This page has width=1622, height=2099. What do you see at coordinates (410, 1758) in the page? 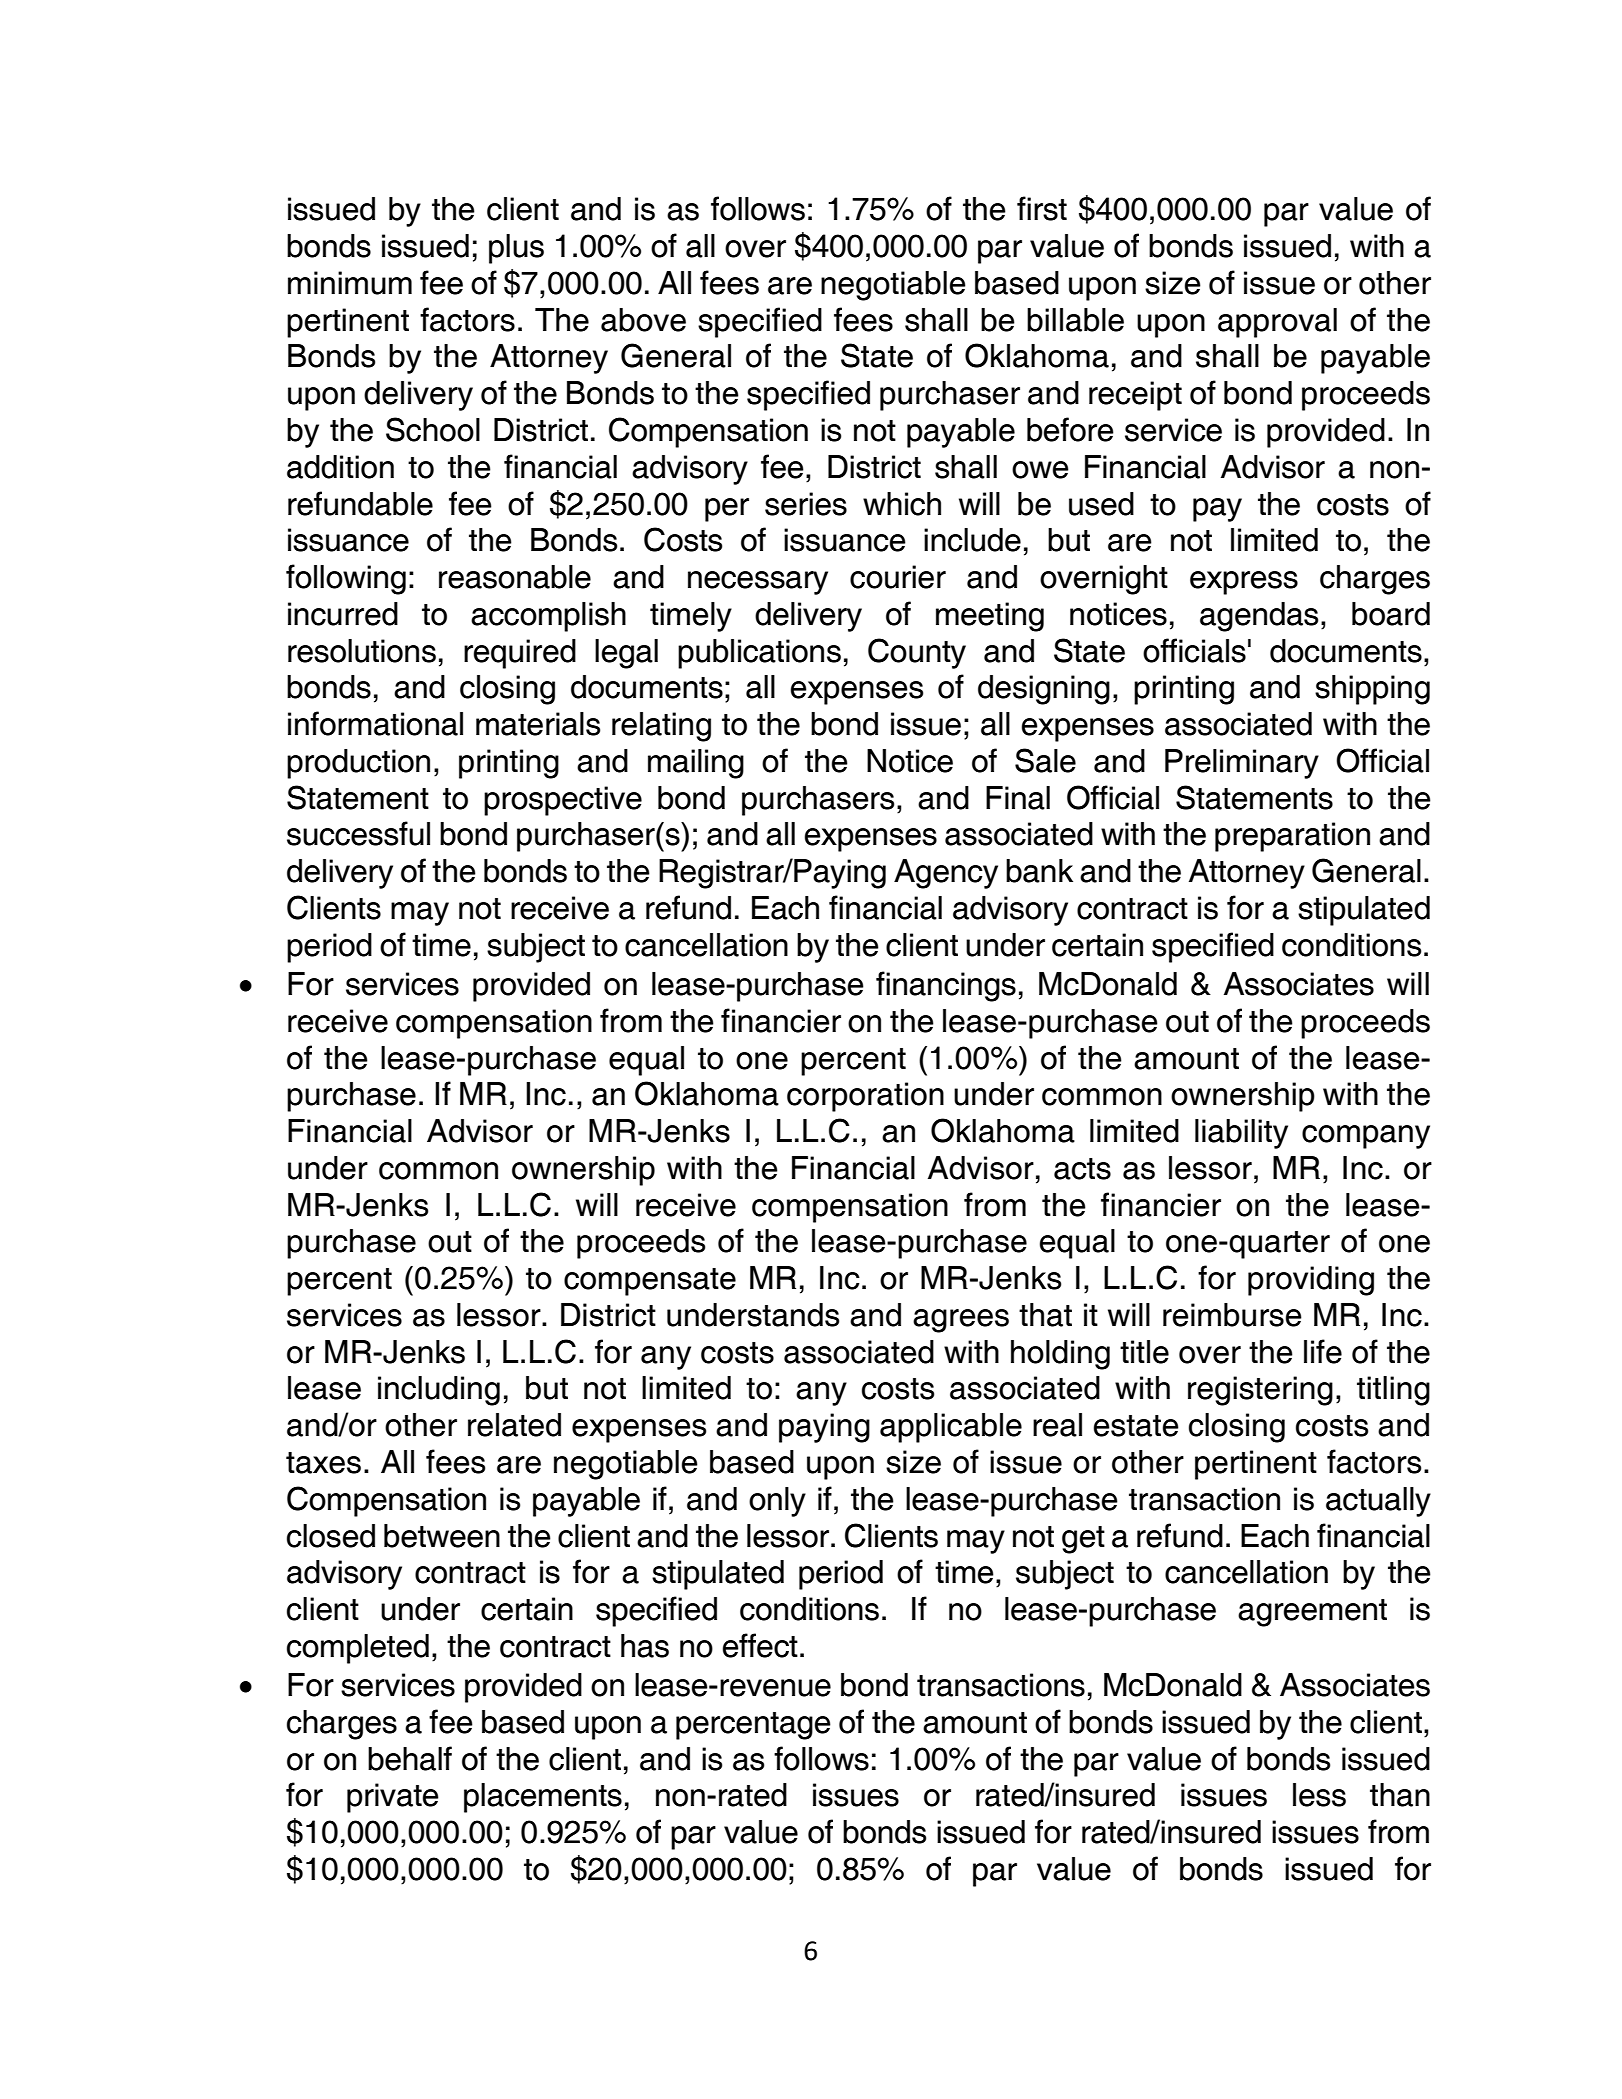
I see `behalf` at bounding box center [410, 1758].
